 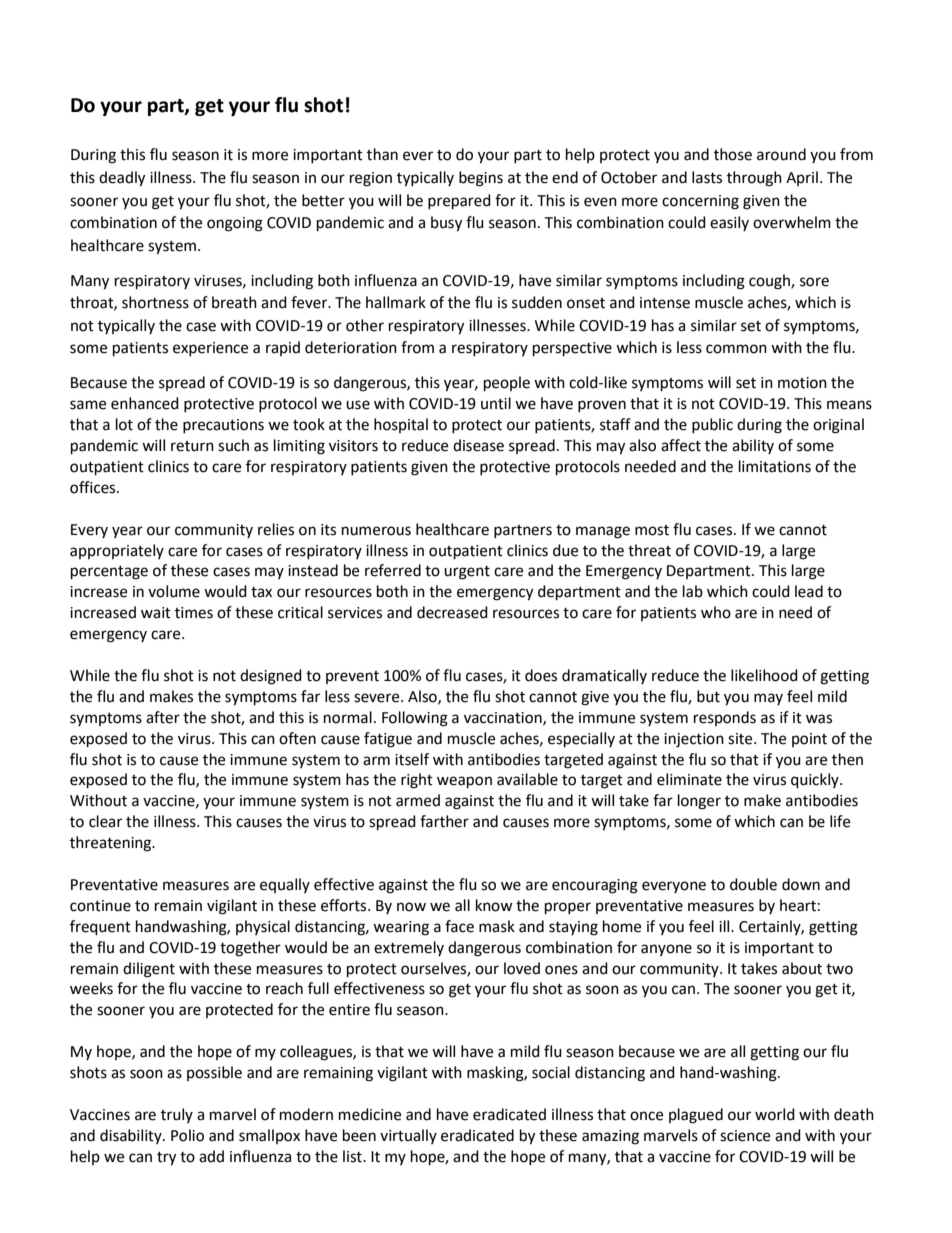 I want to click on begins, so click(x=481, y=179).
